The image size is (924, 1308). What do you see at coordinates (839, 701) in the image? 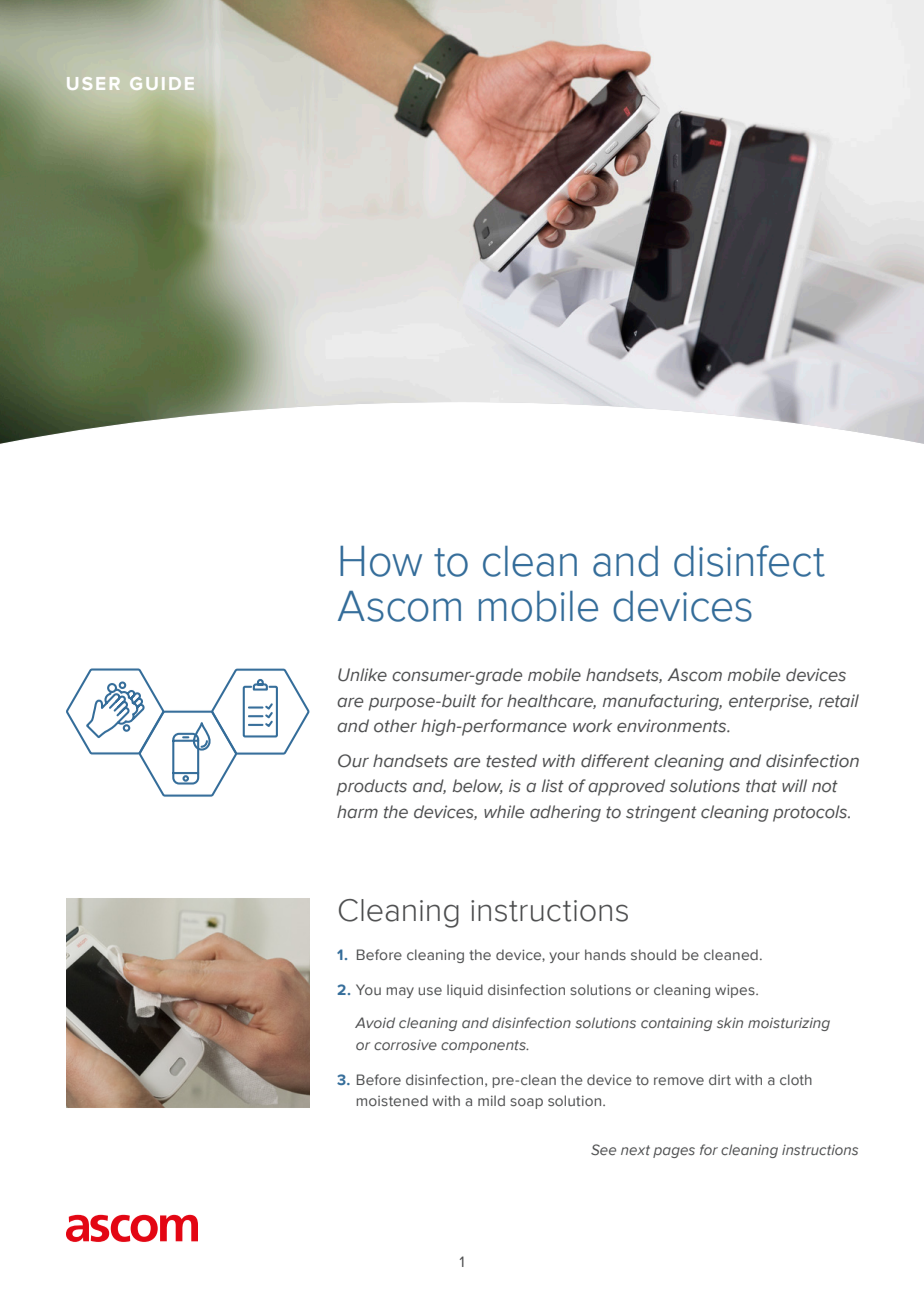
I see `retail` at bounding box center [839, 701].
